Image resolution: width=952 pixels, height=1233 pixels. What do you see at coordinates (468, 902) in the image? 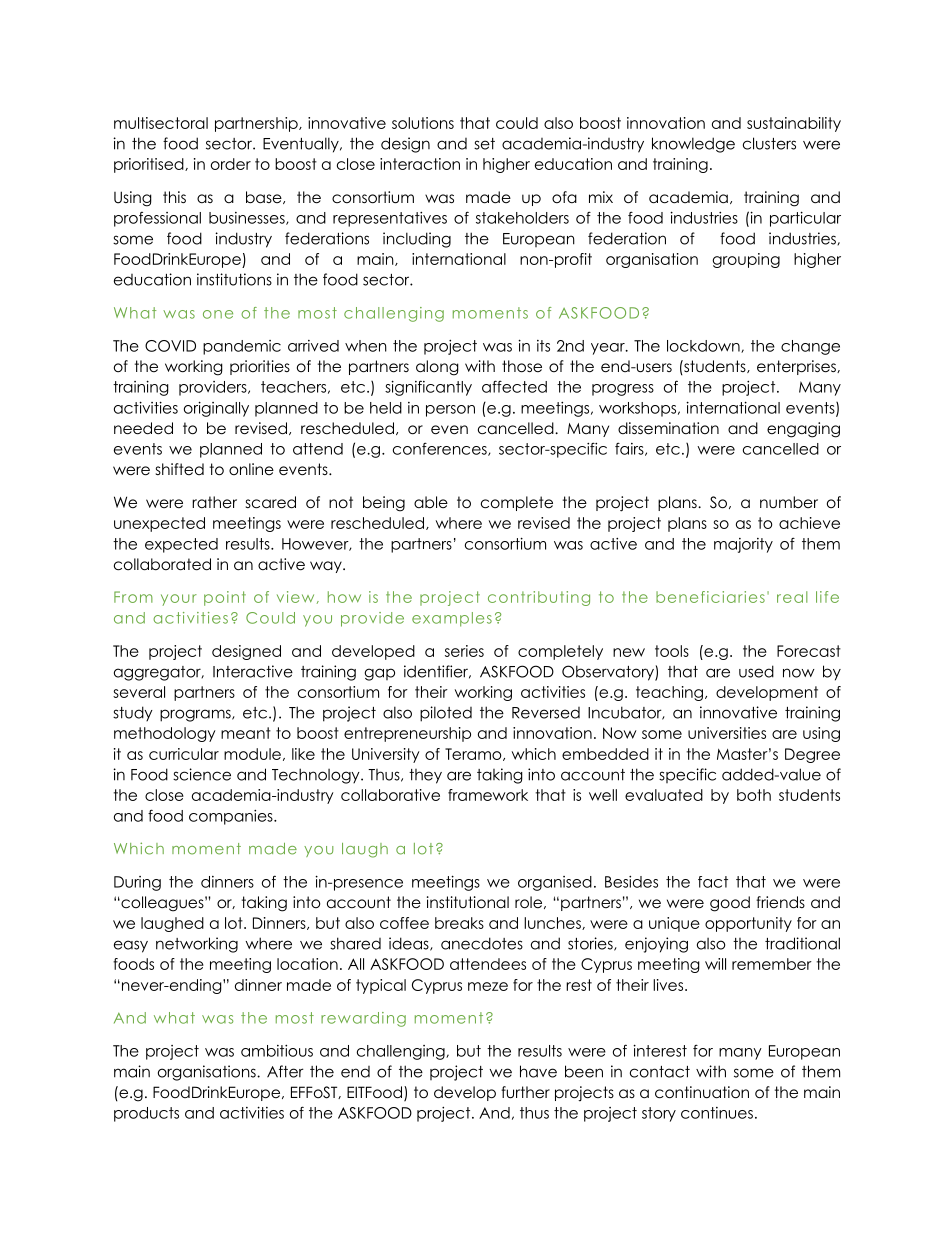
I see `institutional` at bounding box center [468, 902].
